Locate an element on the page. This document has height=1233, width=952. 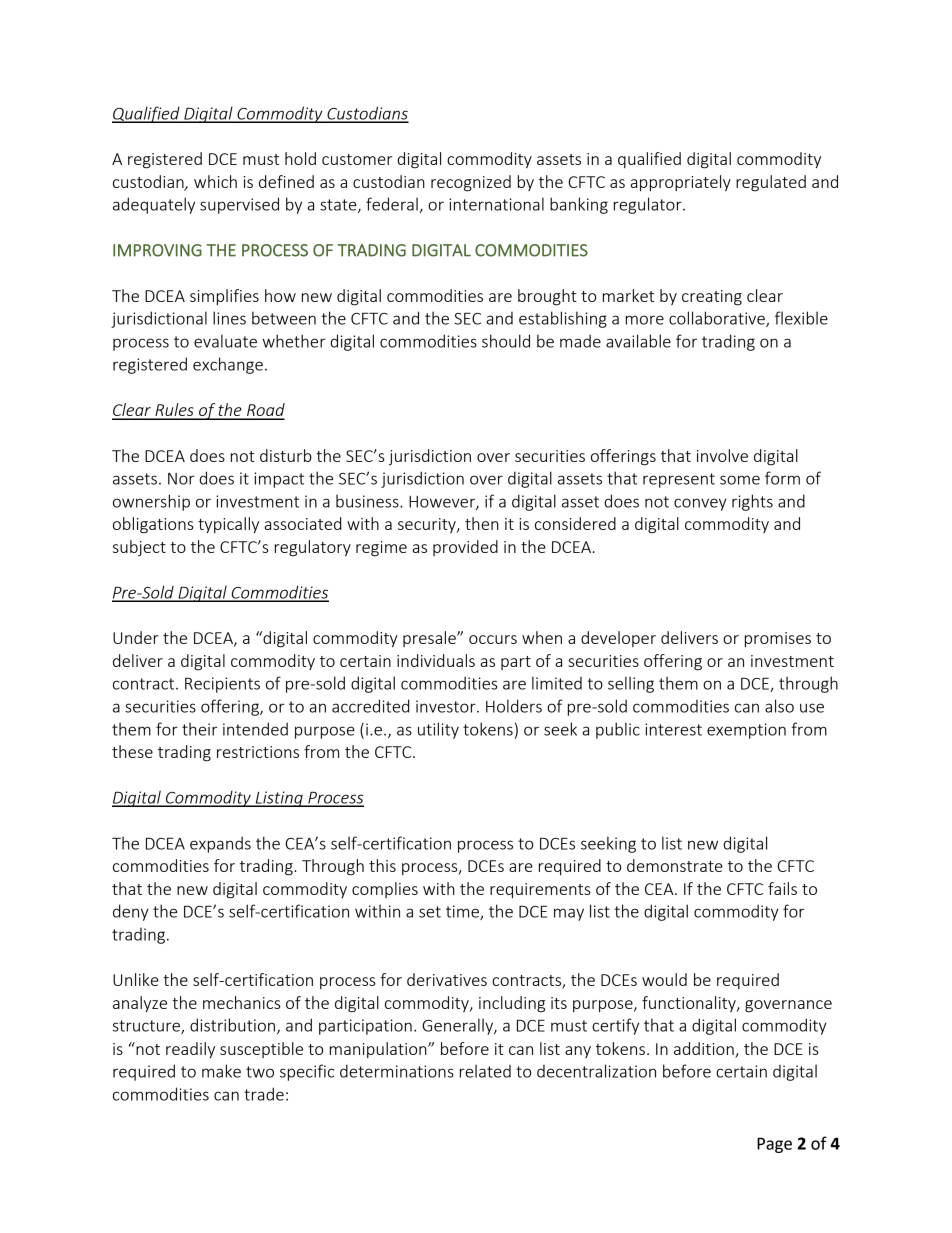
trade is located at coordinates (264, 1094).
